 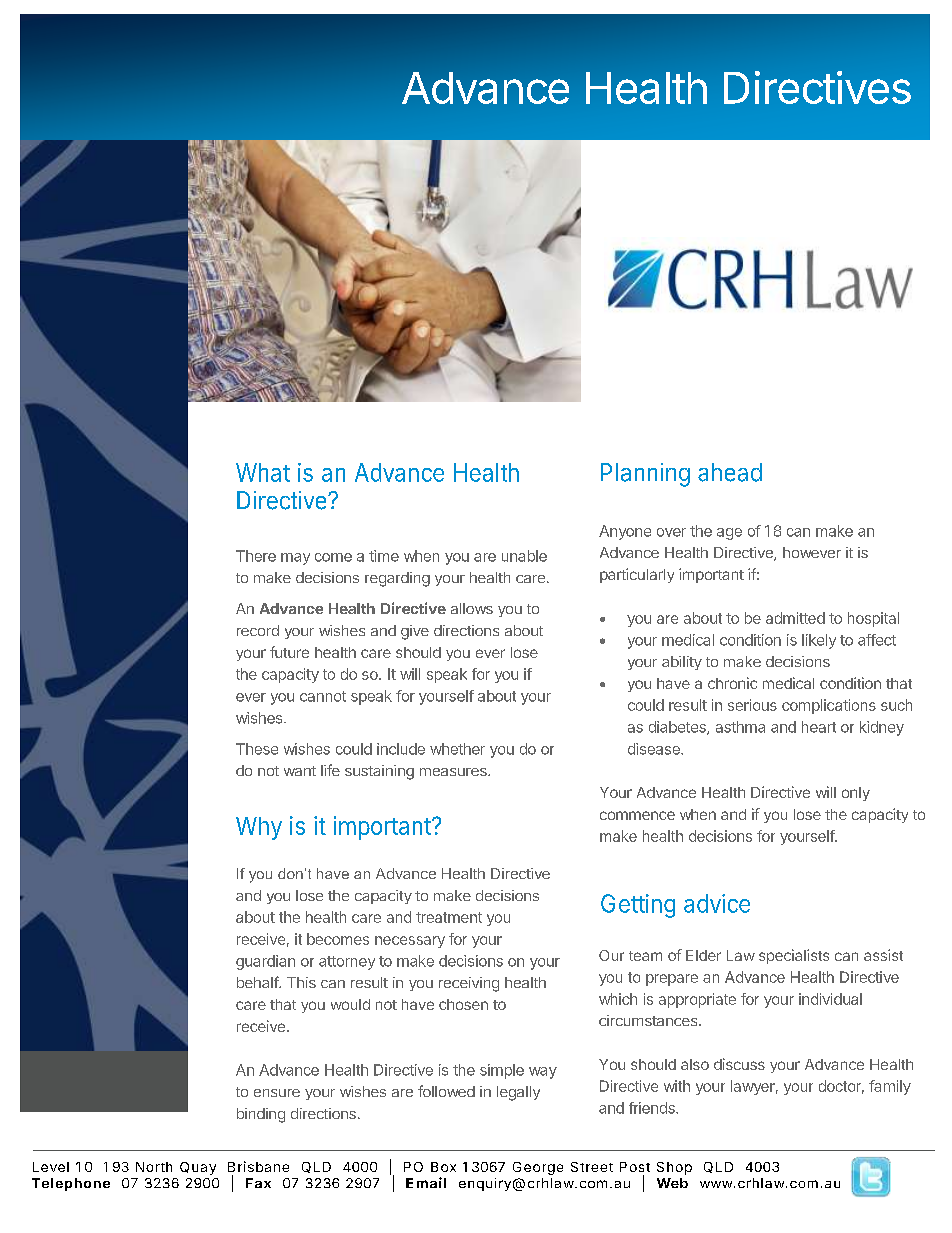 What do you see at coordinates (463, 1004) in the screenshot?
I see `chosen` at bounding box center [463, 1004].
